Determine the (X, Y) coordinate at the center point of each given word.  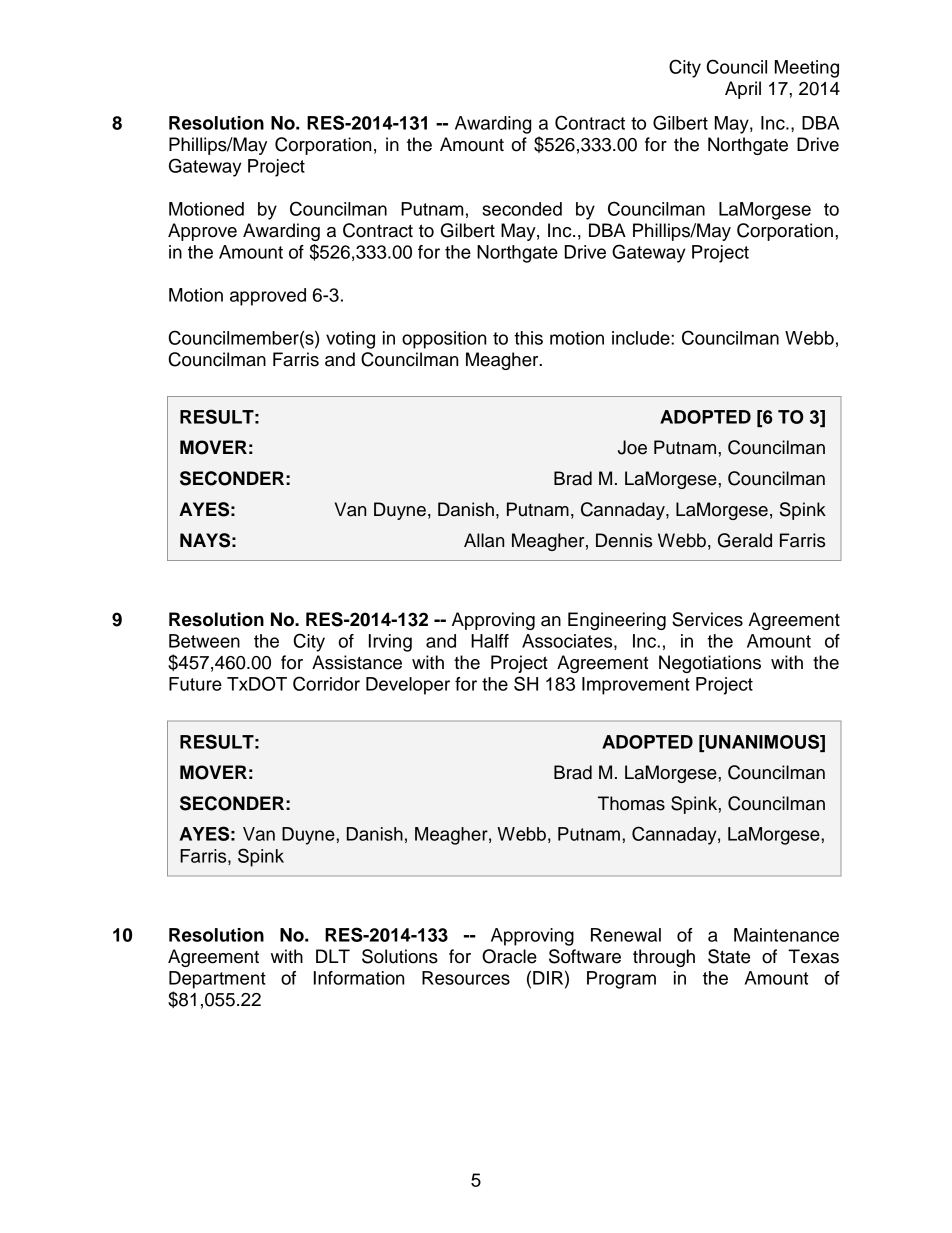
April (743, 90)
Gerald (745, 540)
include (642, 338)
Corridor (326, 683)
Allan (484, 540)
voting (350, 340)
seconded (522, 209)
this (528, 338)
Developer (408, 686)
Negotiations (710, 664)
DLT (333, 956)
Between (204, 641)
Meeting (807, 69)
